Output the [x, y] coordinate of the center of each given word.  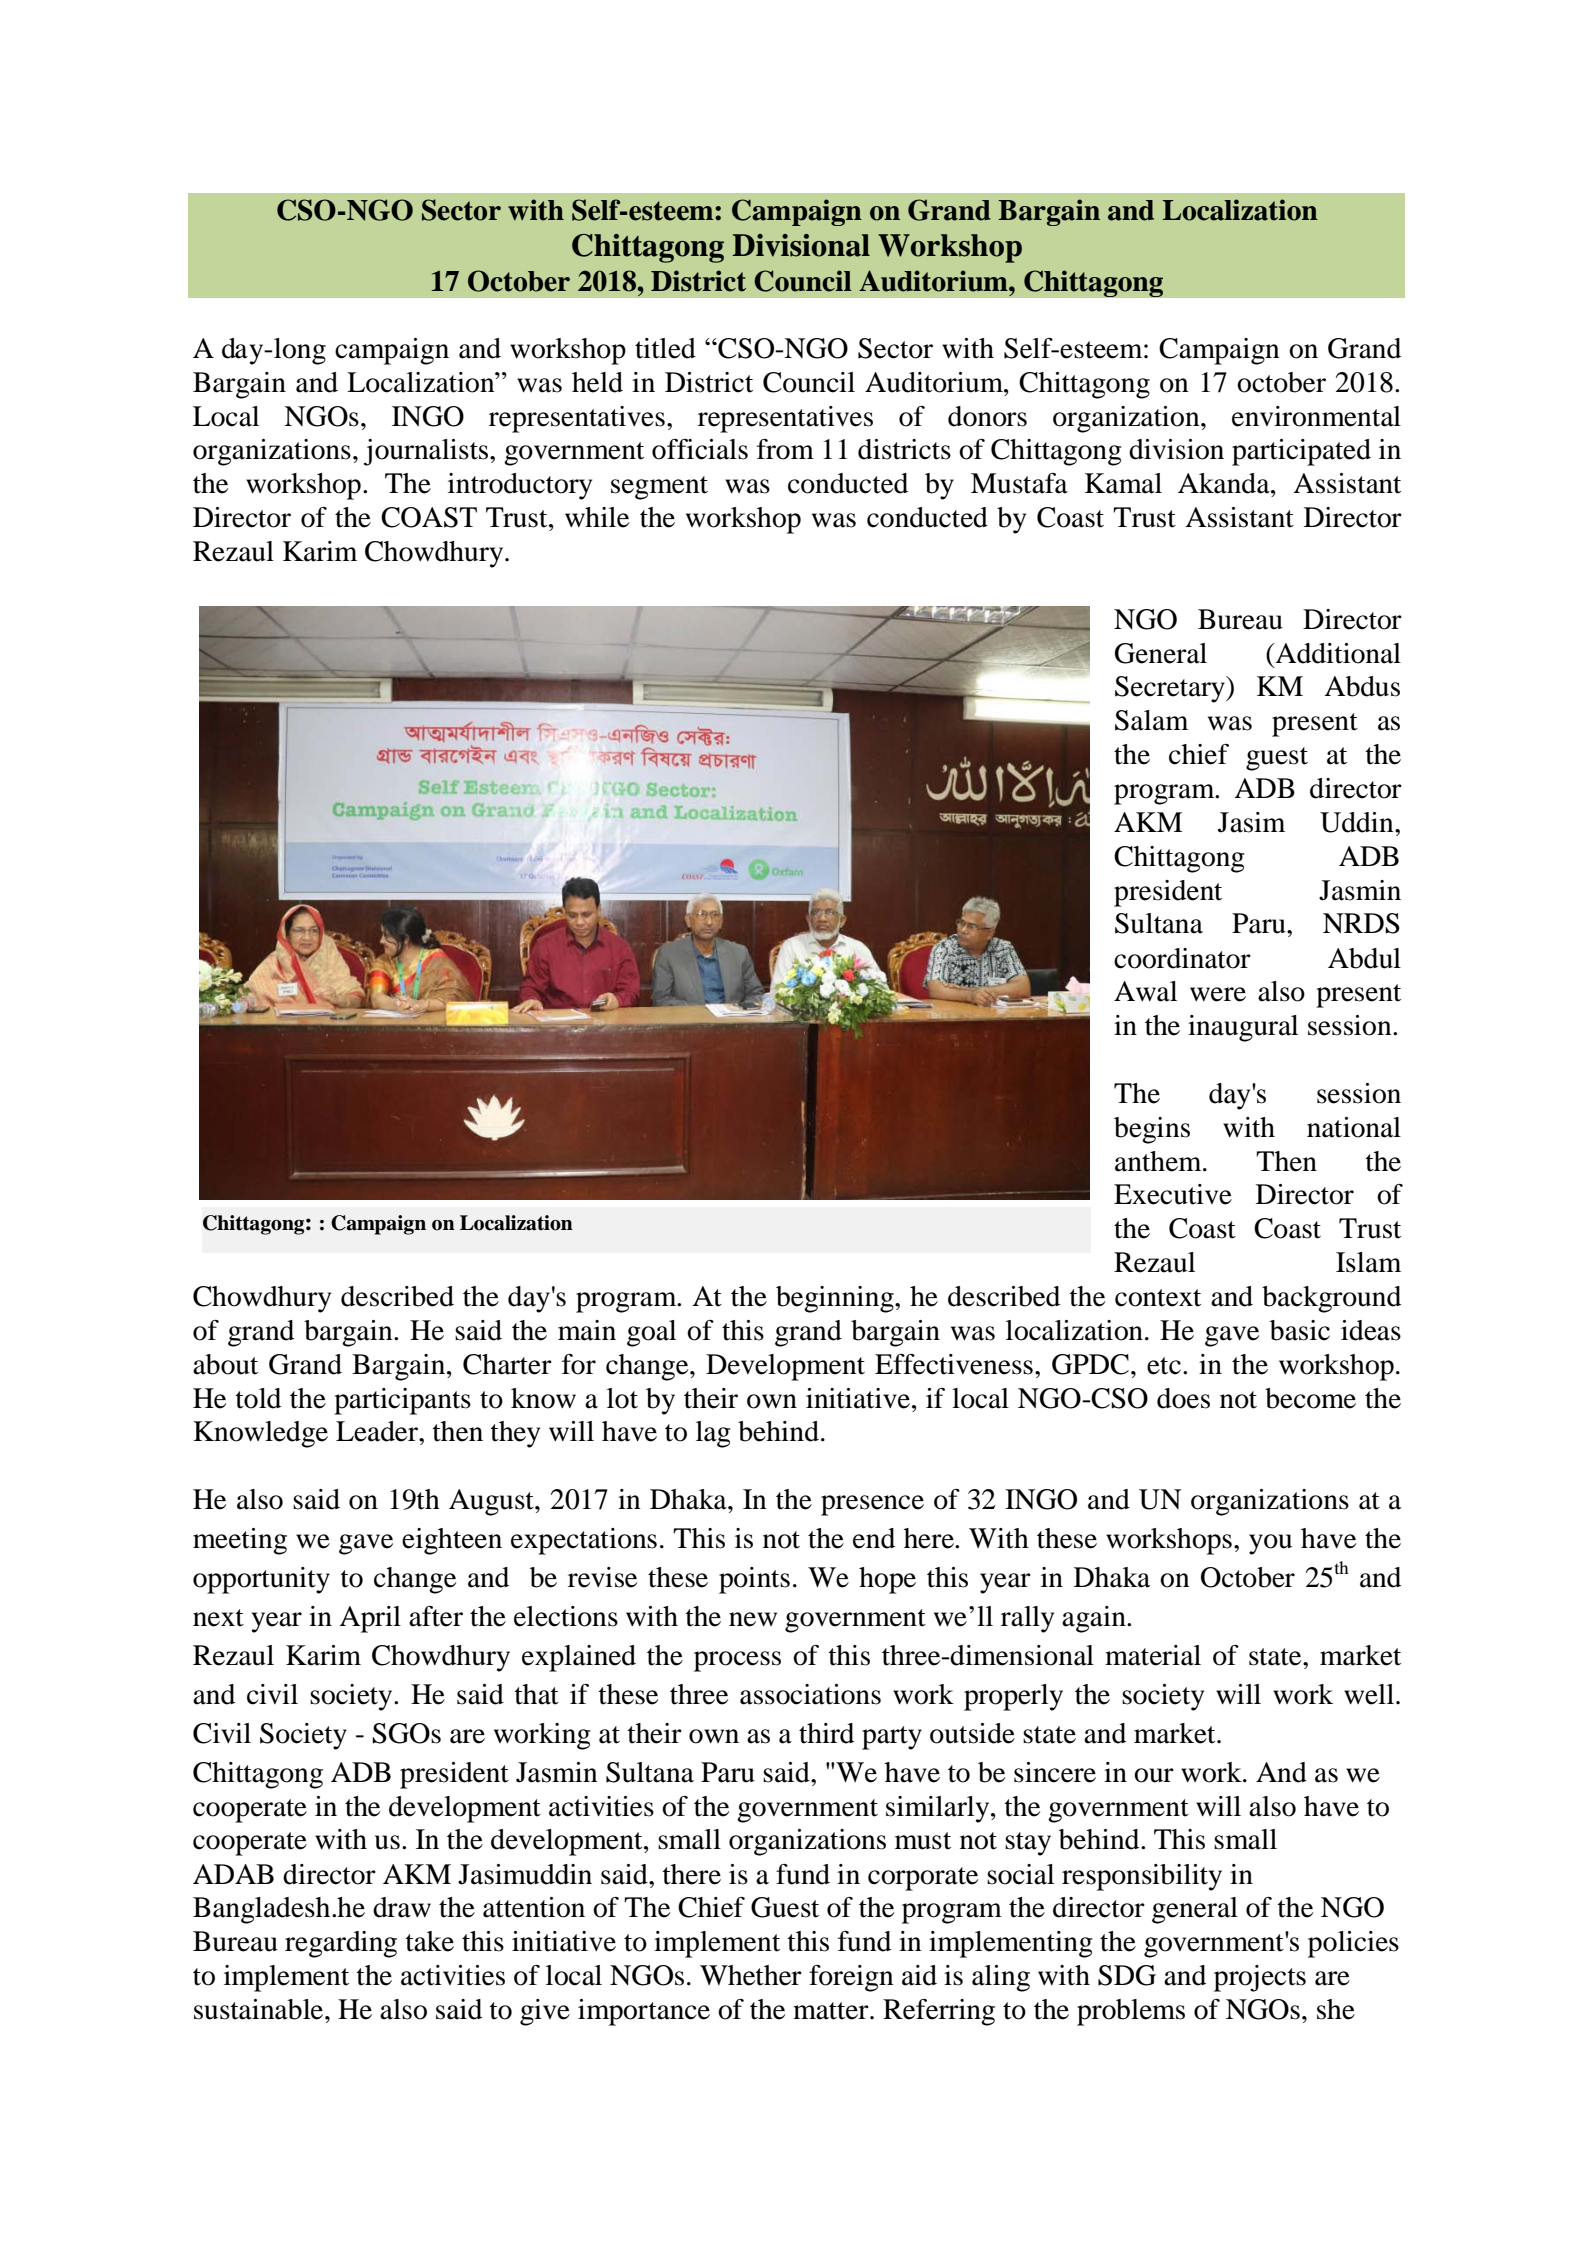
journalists [427, 452]
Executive [1173, 1194]
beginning [836, 1299]
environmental [1316, 416]
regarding [341, 1944]
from [785, 449]
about [225, 1364]
